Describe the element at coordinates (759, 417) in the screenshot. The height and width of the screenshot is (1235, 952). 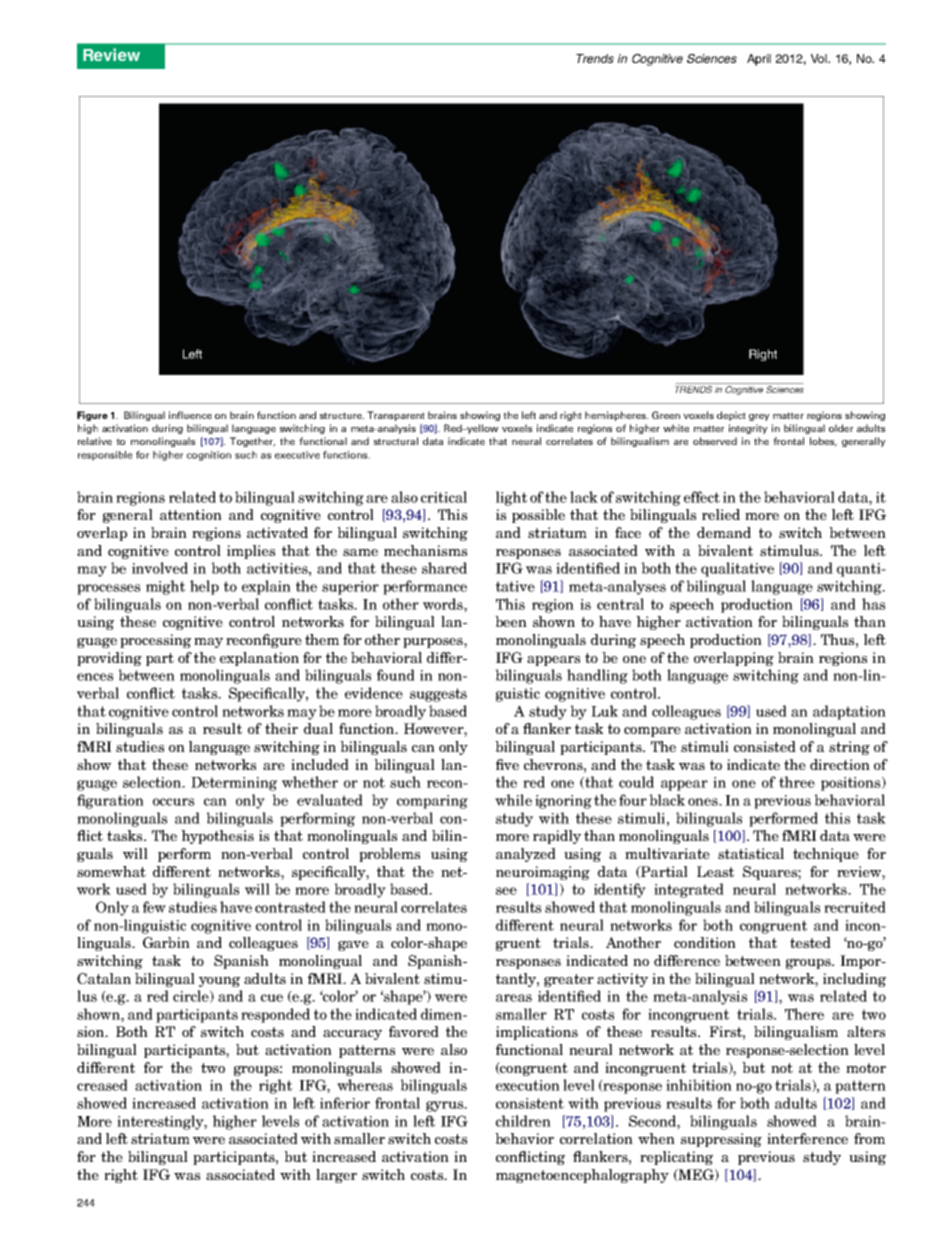
I see `grey` at that location.
